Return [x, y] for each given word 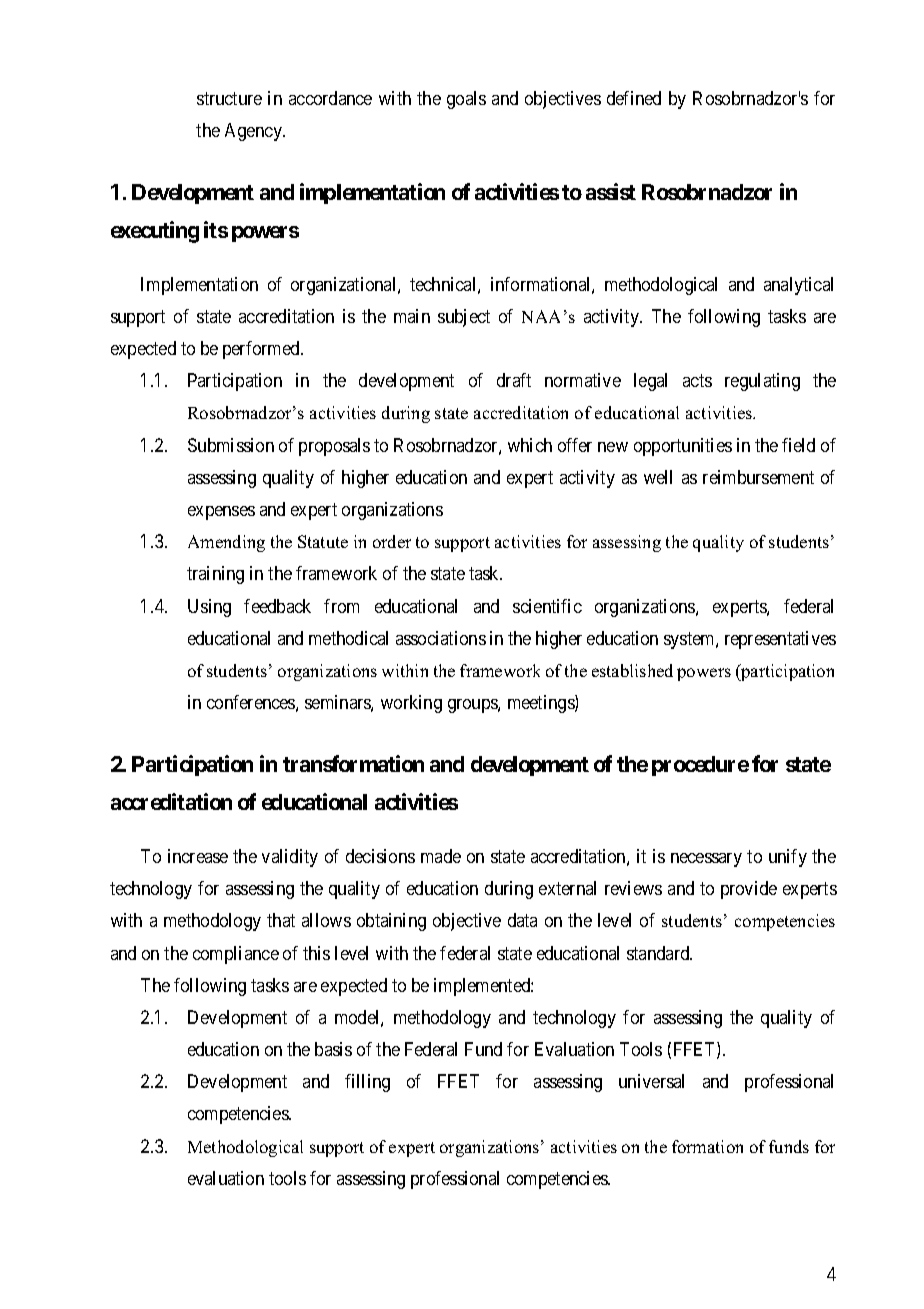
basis [333, 1049]
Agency [254, 132]
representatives [780, 640]
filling [367, 1083]
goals [466, 100]
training [215, 575]
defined [634, 98]
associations [441, 638]
